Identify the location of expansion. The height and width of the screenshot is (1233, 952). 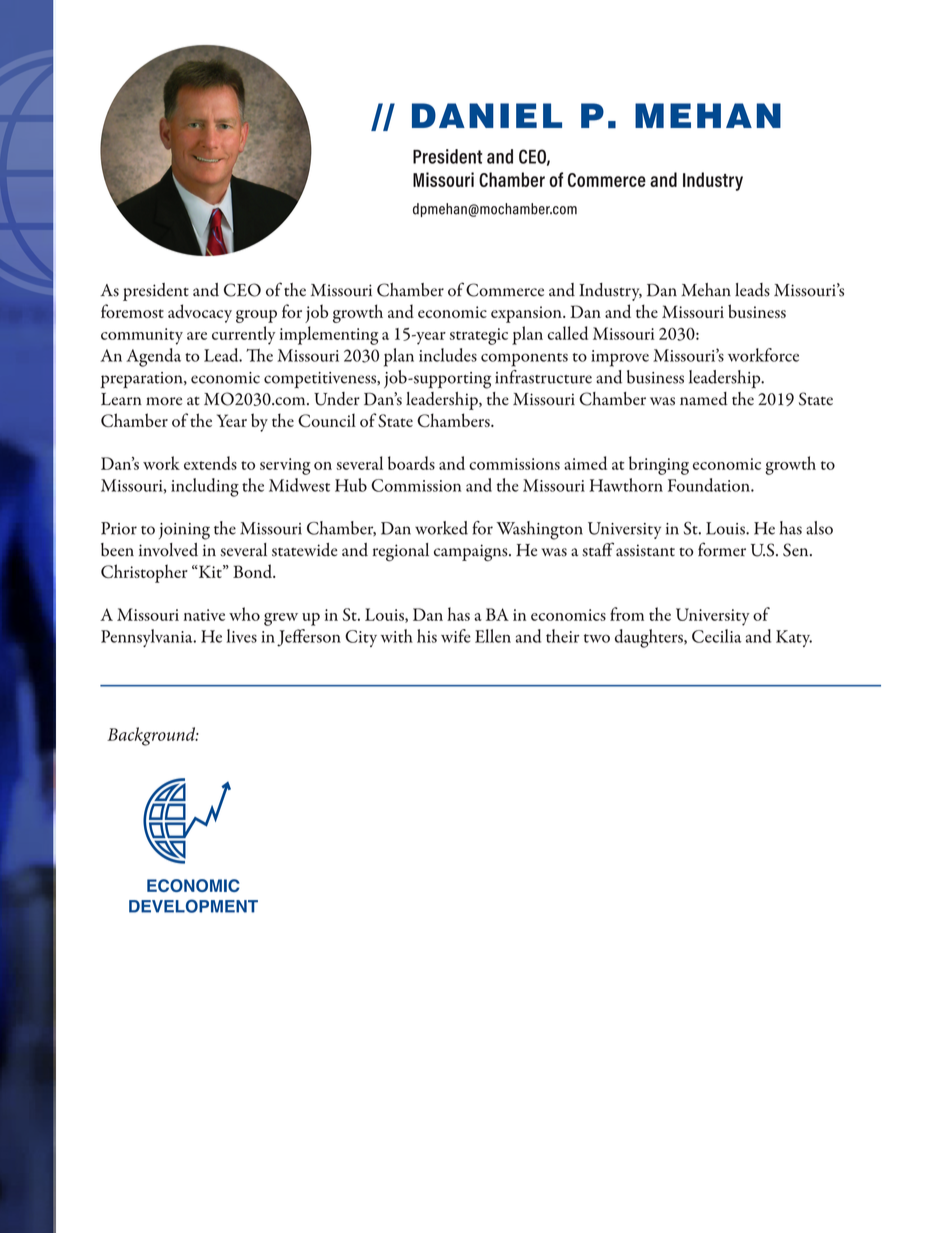
(527, 314).
